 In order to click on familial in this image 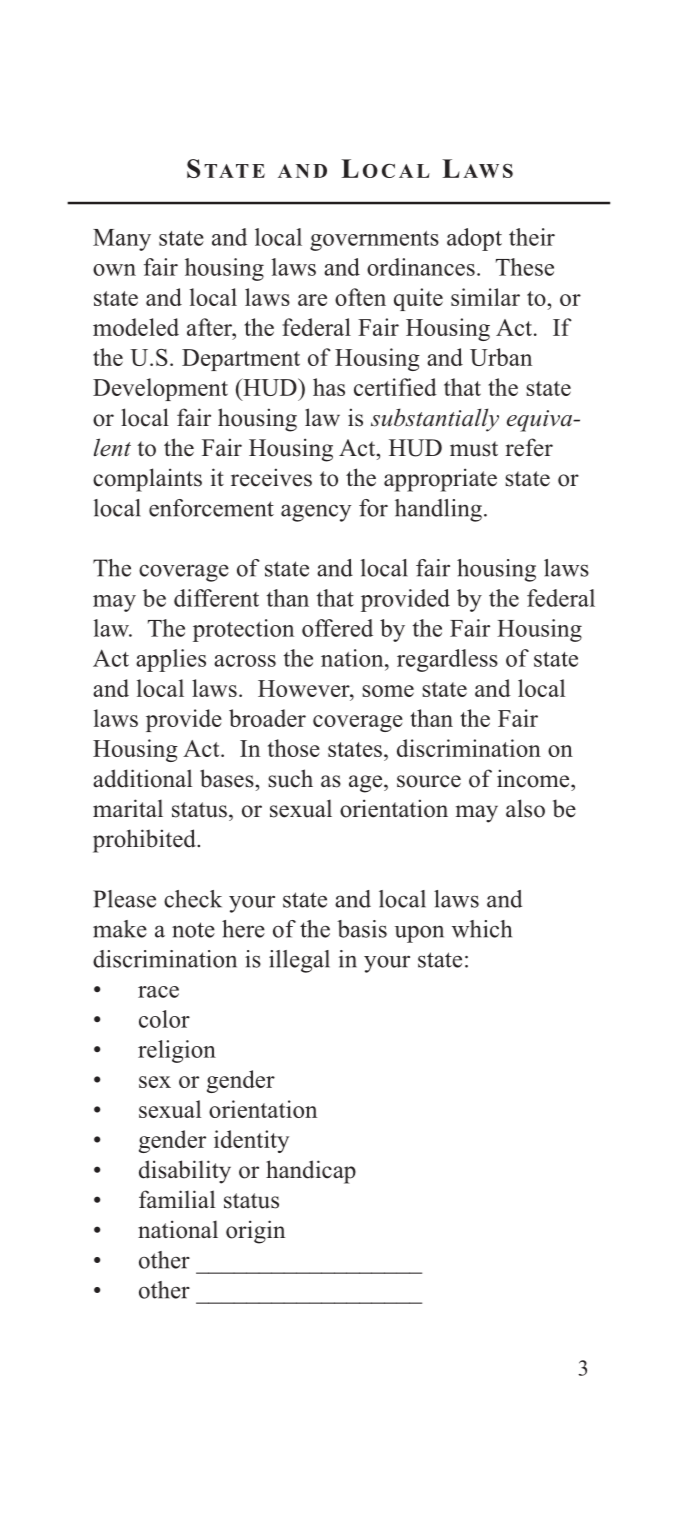, I will do `click(177, 1199)`.
